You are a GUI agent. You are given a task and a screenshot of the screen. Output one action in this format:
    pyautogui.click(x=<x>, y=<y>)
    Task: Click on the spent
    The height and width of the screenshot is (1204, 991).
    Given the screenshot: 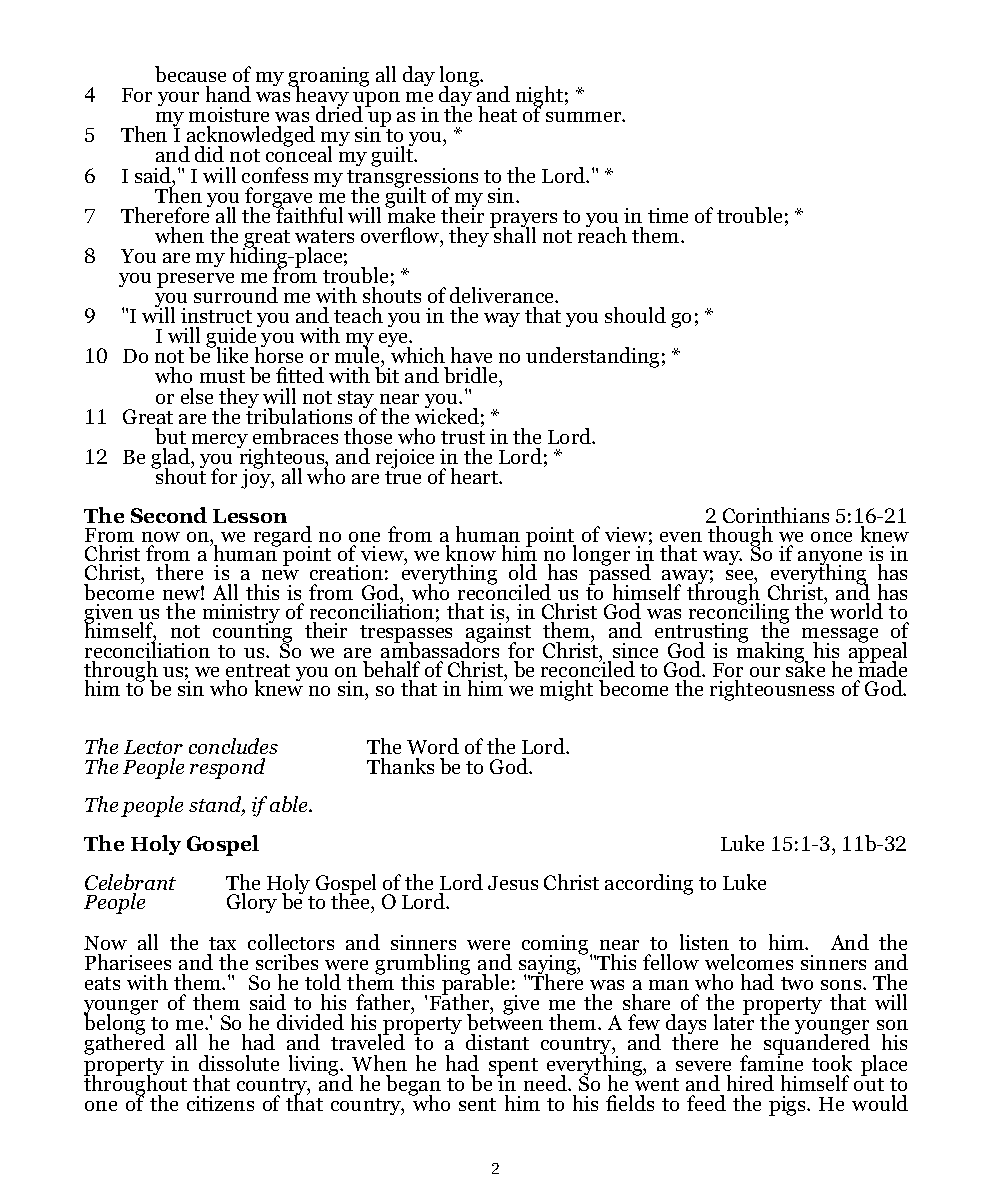 What is the action you would take?
    pyautogui.click(x=513, y=1068)
